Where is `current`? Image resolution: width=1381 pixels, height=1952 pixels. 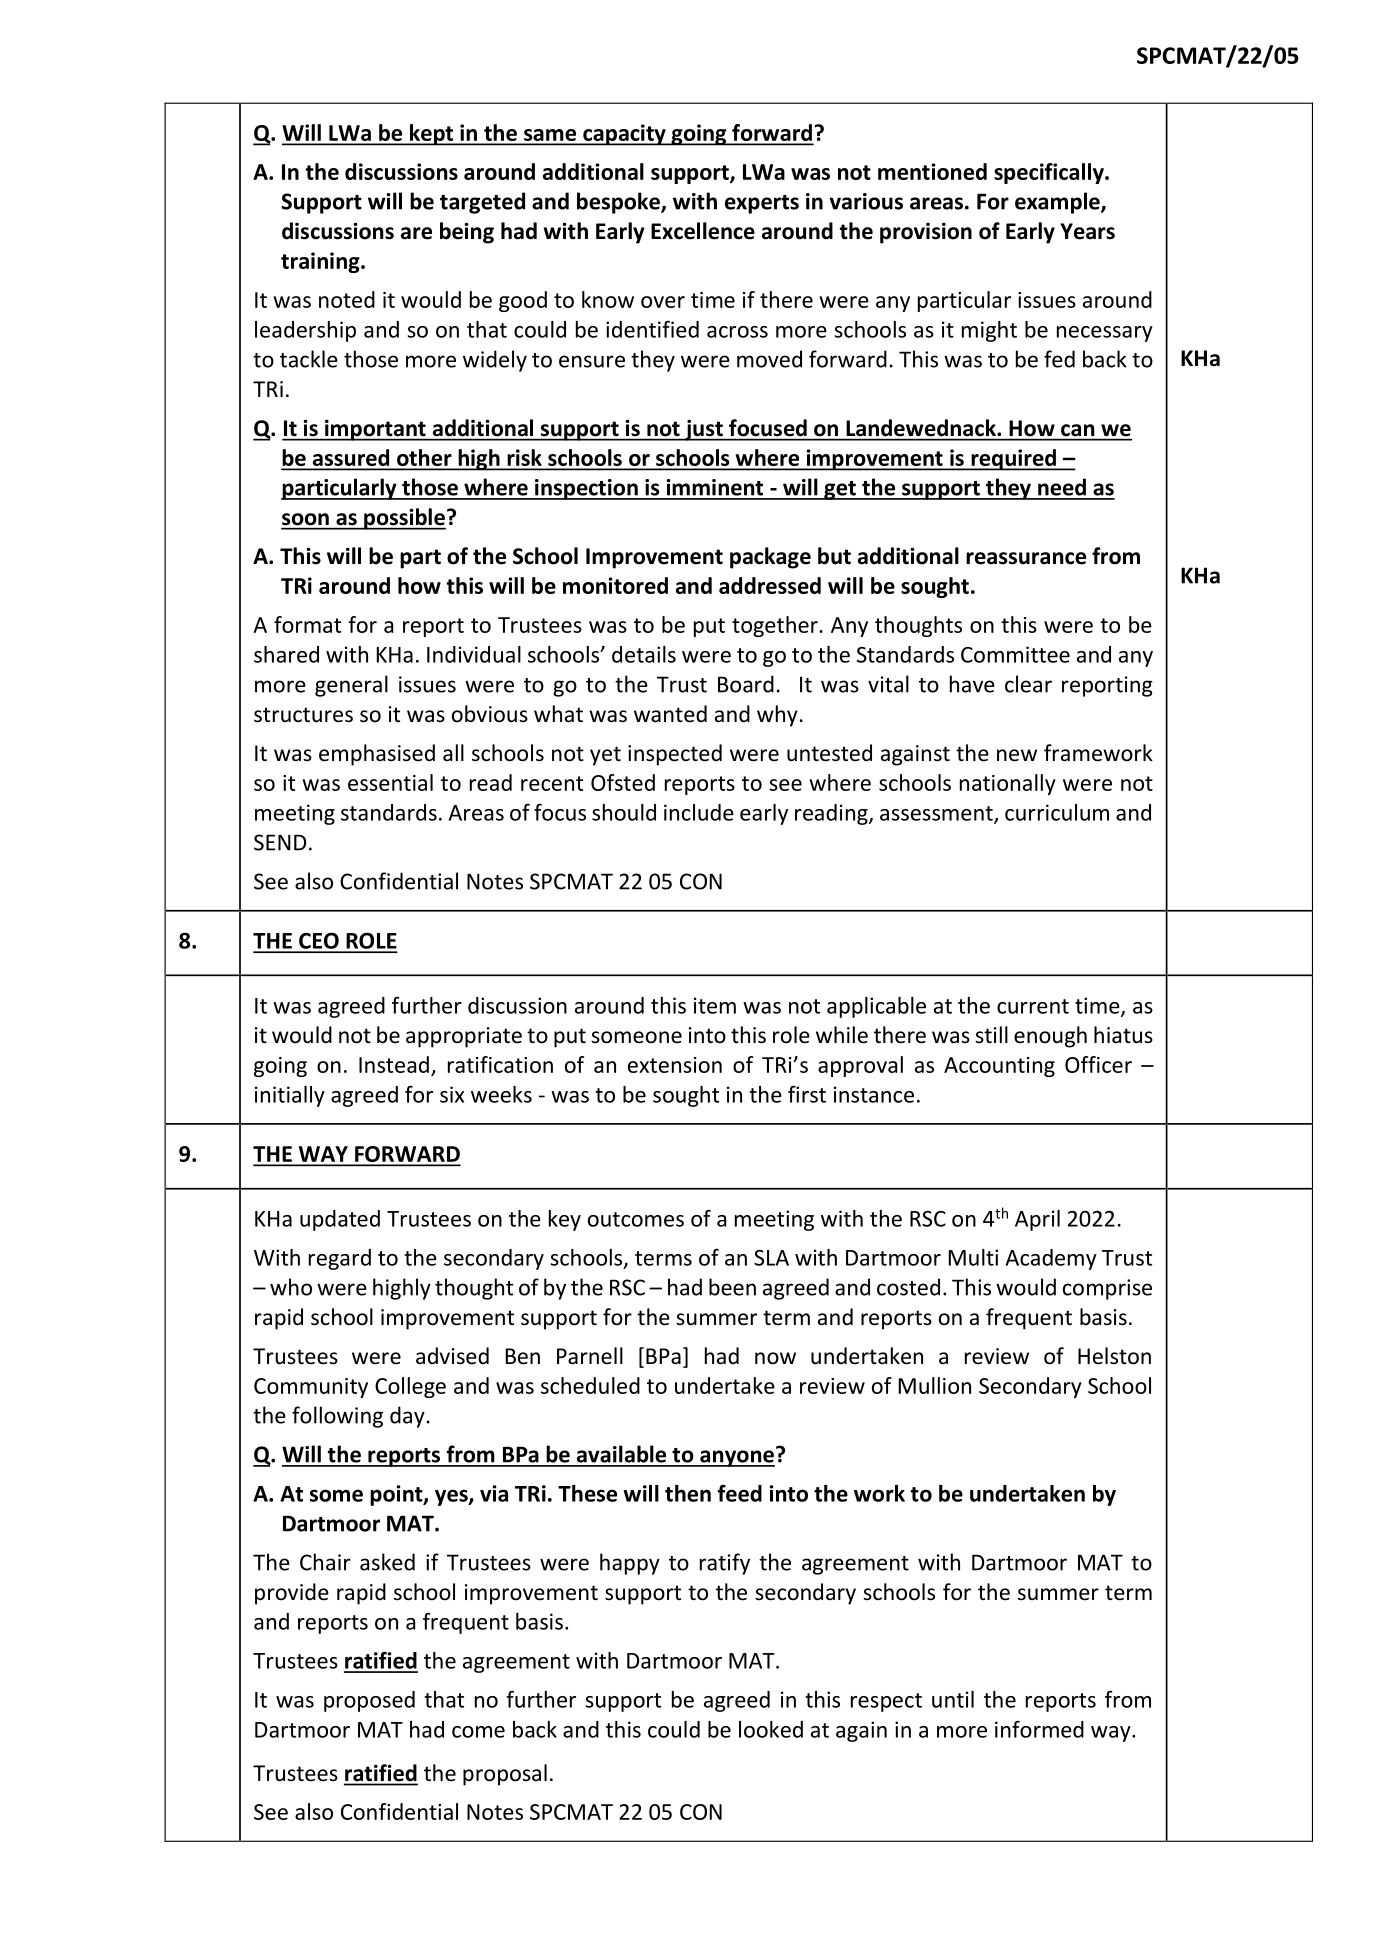 current is located at coordinates (1033, 1006).
